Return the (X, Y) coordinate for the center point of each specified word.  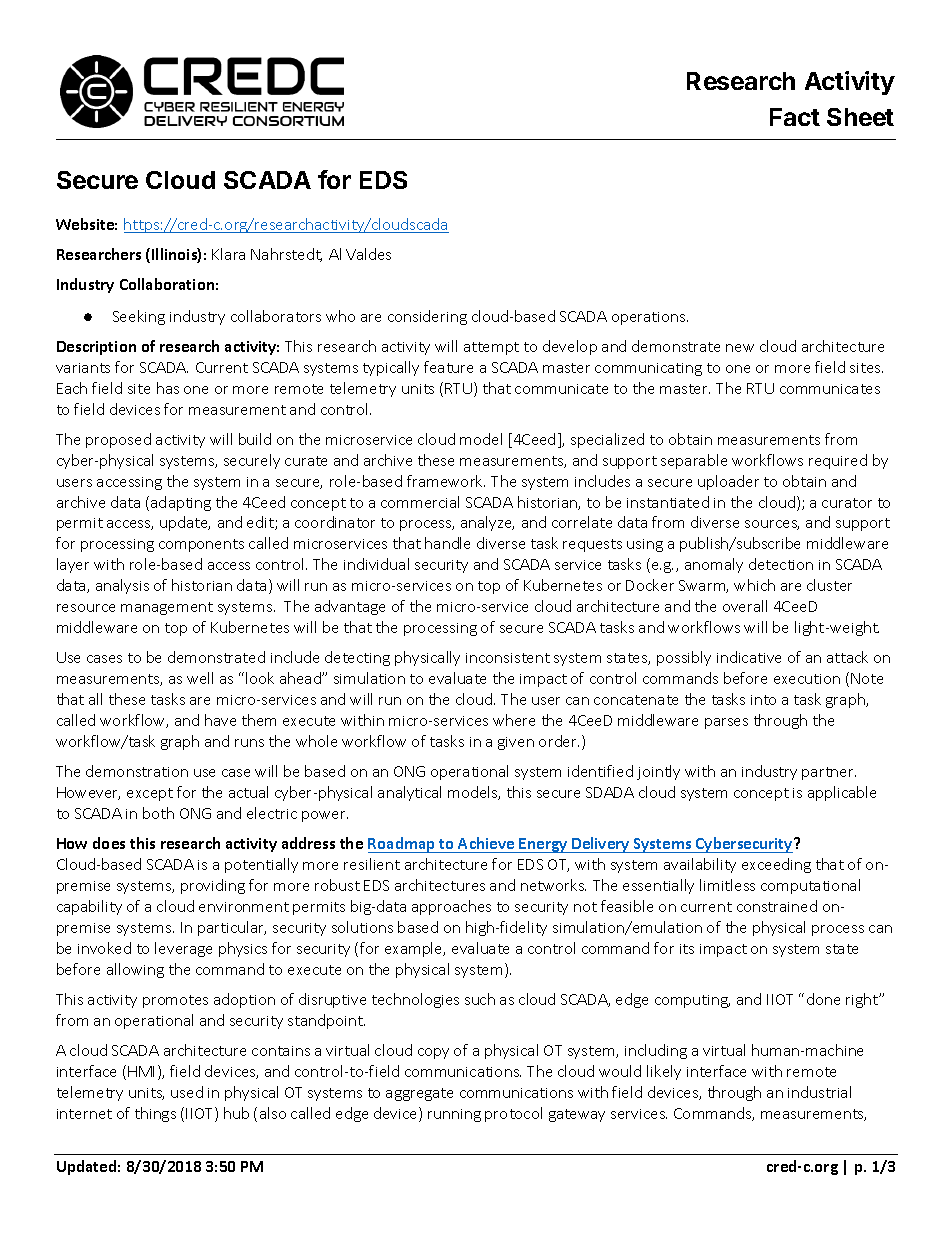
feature (448, 367)
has (168, 388)
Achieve (486, 843)
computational (810, 886)
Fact (795, 117)
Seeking (139, 317)
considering (427, 317)
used (187, 1092)
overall (745, 606)
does (109, 843)
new (740, 348)
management (167, 608)
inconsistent (508, 658)
